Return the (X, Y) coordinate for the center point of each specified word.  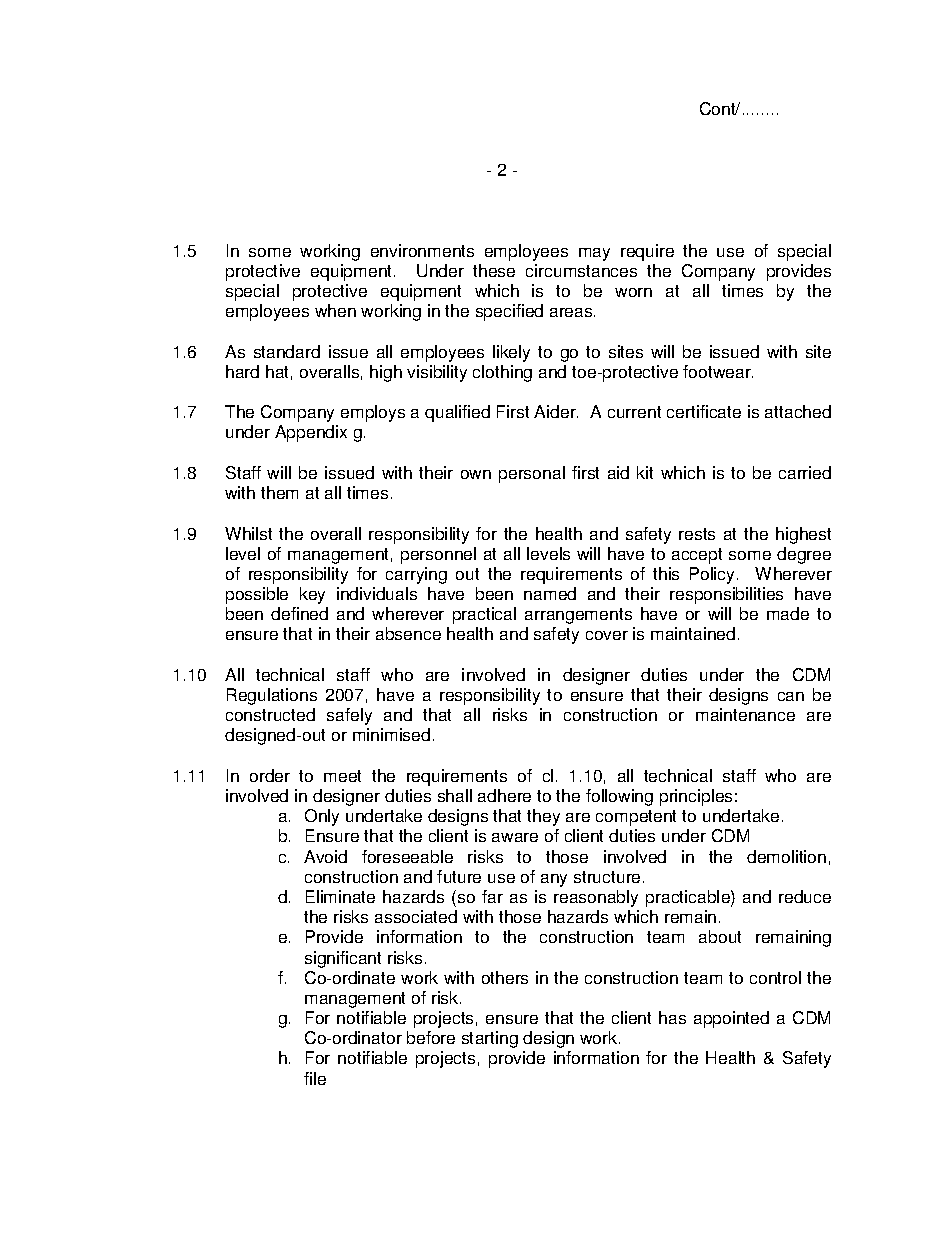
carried (805, 472)
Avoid (325, 856)
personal (532, 474)
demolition (786, 856)
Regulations (272, 696)
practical (484, 615)
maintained (693, 633)
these (494, 270)
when (335, 310)
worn (633, 292)
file (315, 1078)
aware (515, 837)
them (279, 492)
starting (490, 1039)
